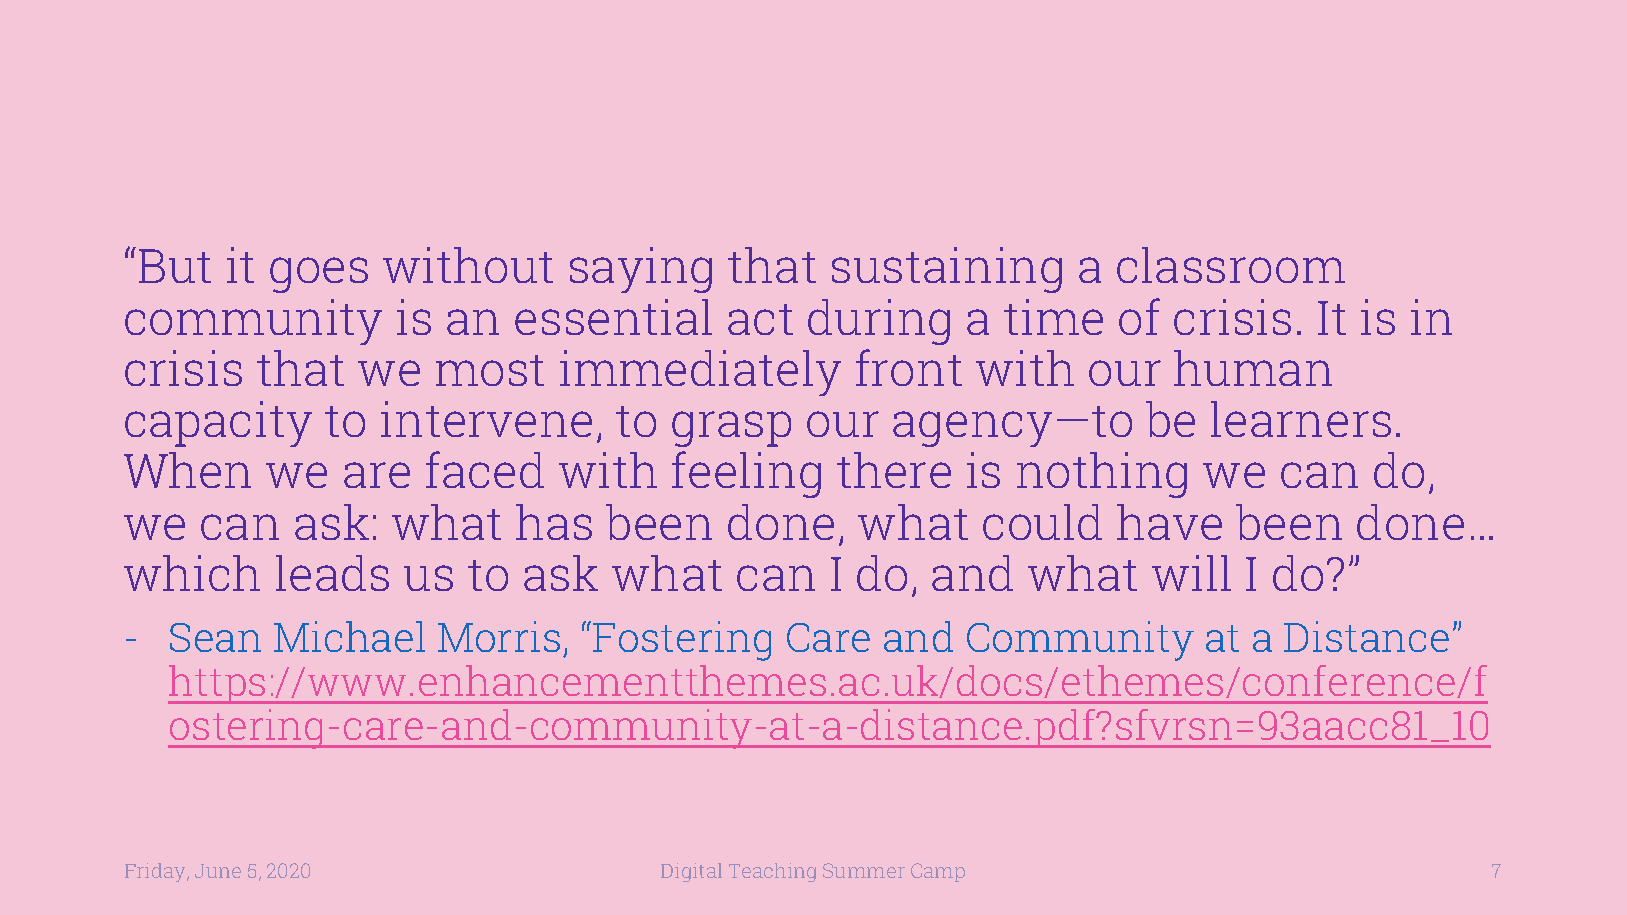 Image resolution: width=1627 pixels, height=915 pixels. I want to click on Camp, so click(938, 872).
